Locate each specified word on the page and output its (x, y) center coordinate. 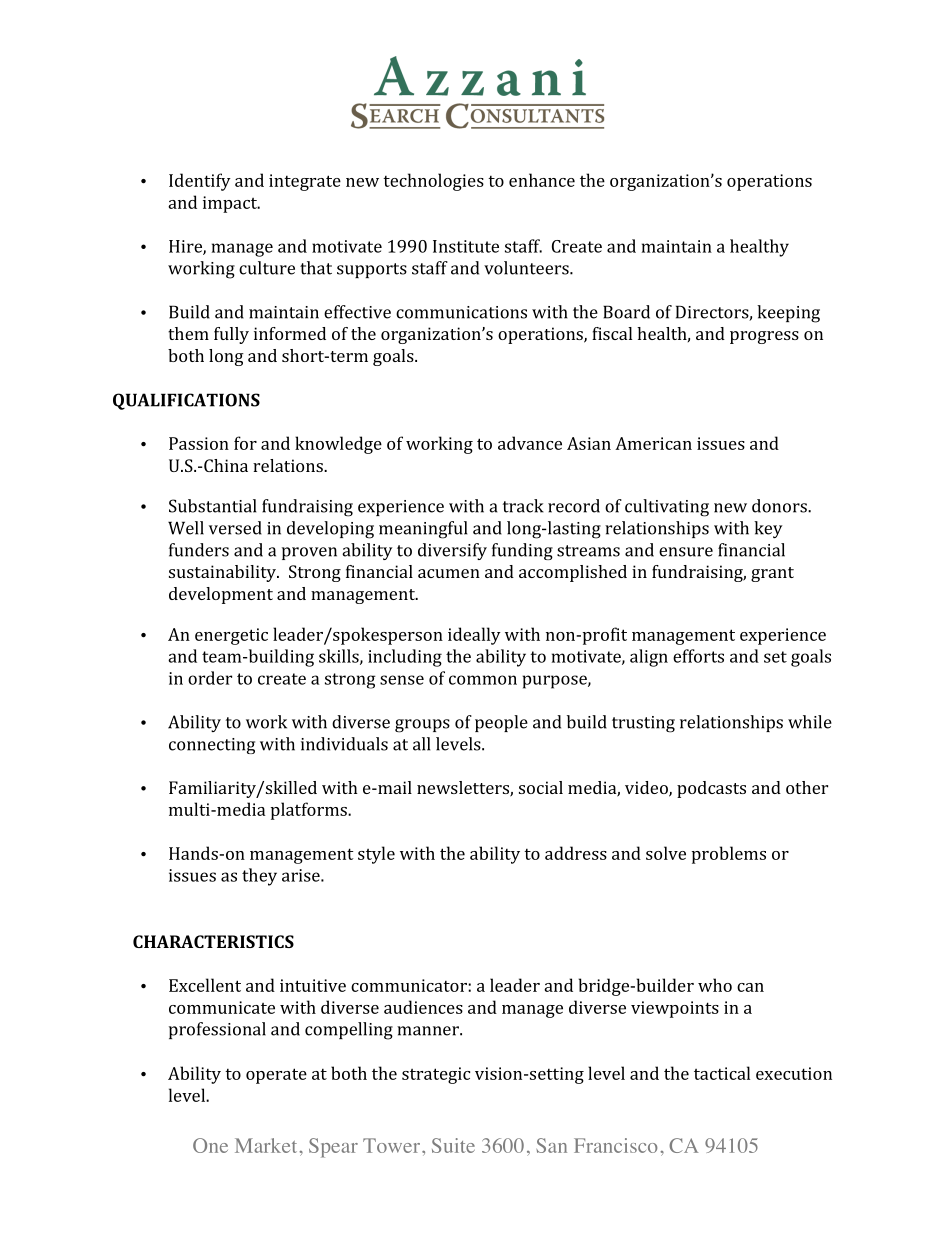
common (483, 680)
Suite (453, 1145)
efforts (698, 656)
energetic (231, 636)
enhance (542, 180)
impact (231, 204)
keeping (788, 314)
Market (267, 1145)
